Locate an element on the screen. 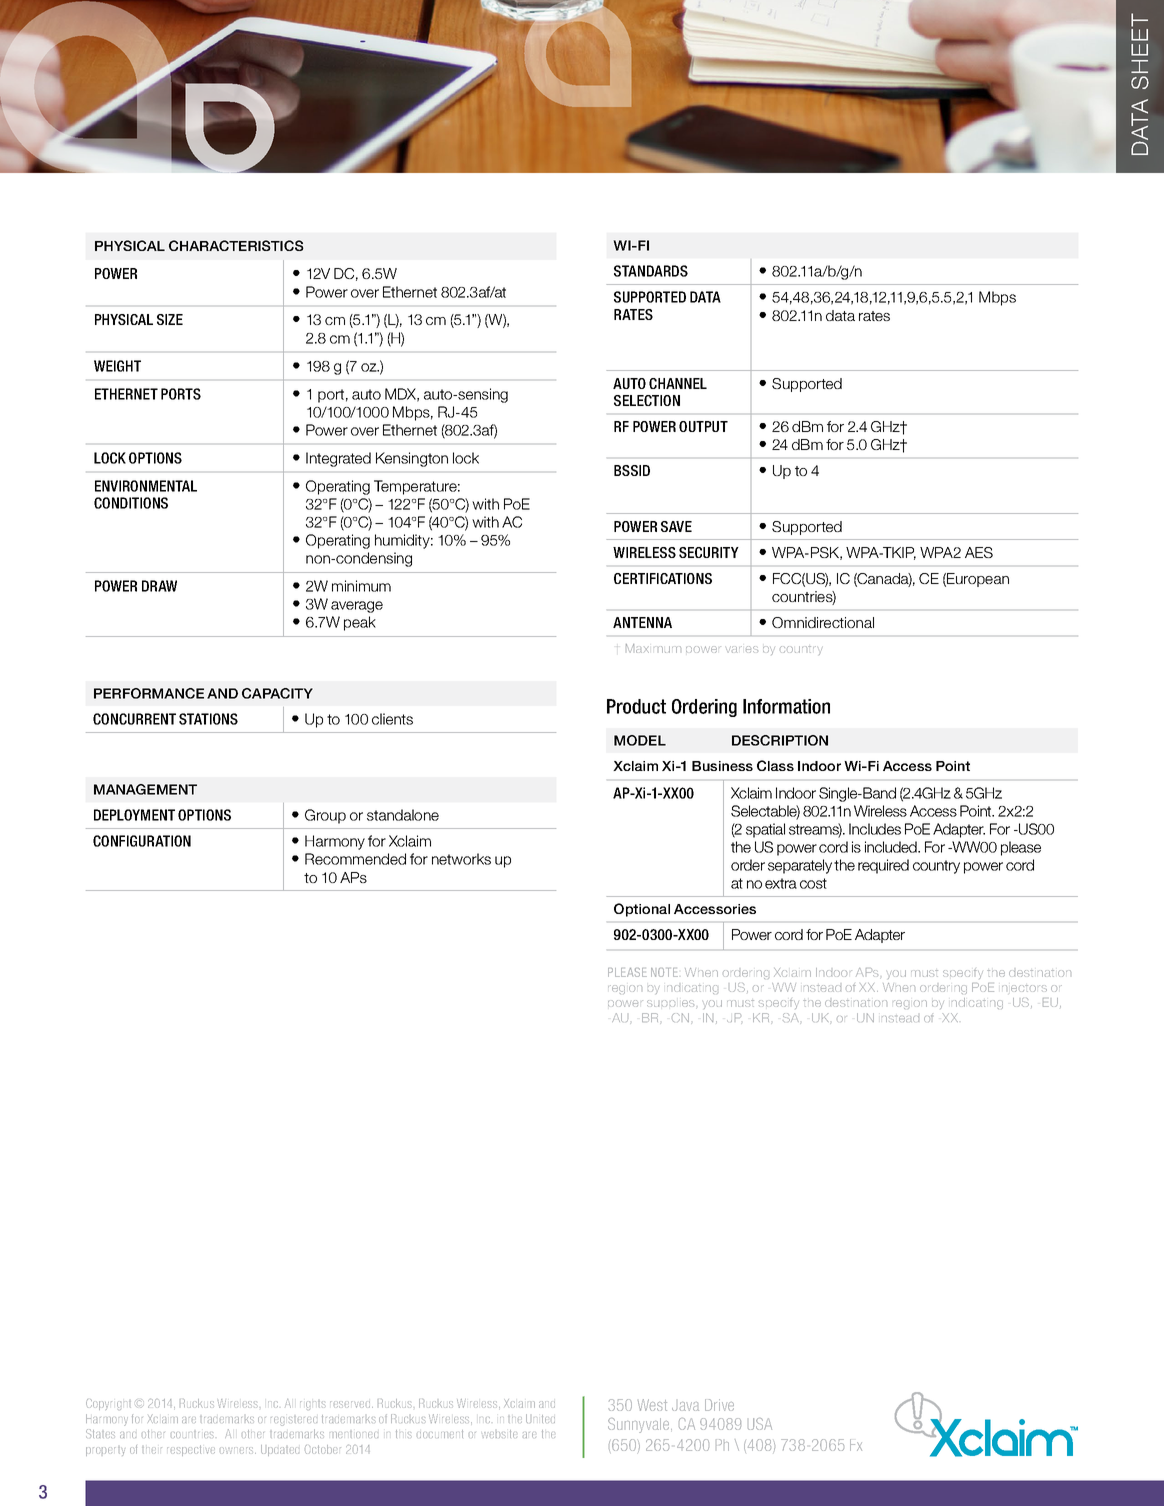 The image size is (1164, 1506). included is located at coordinates (892, 847).
